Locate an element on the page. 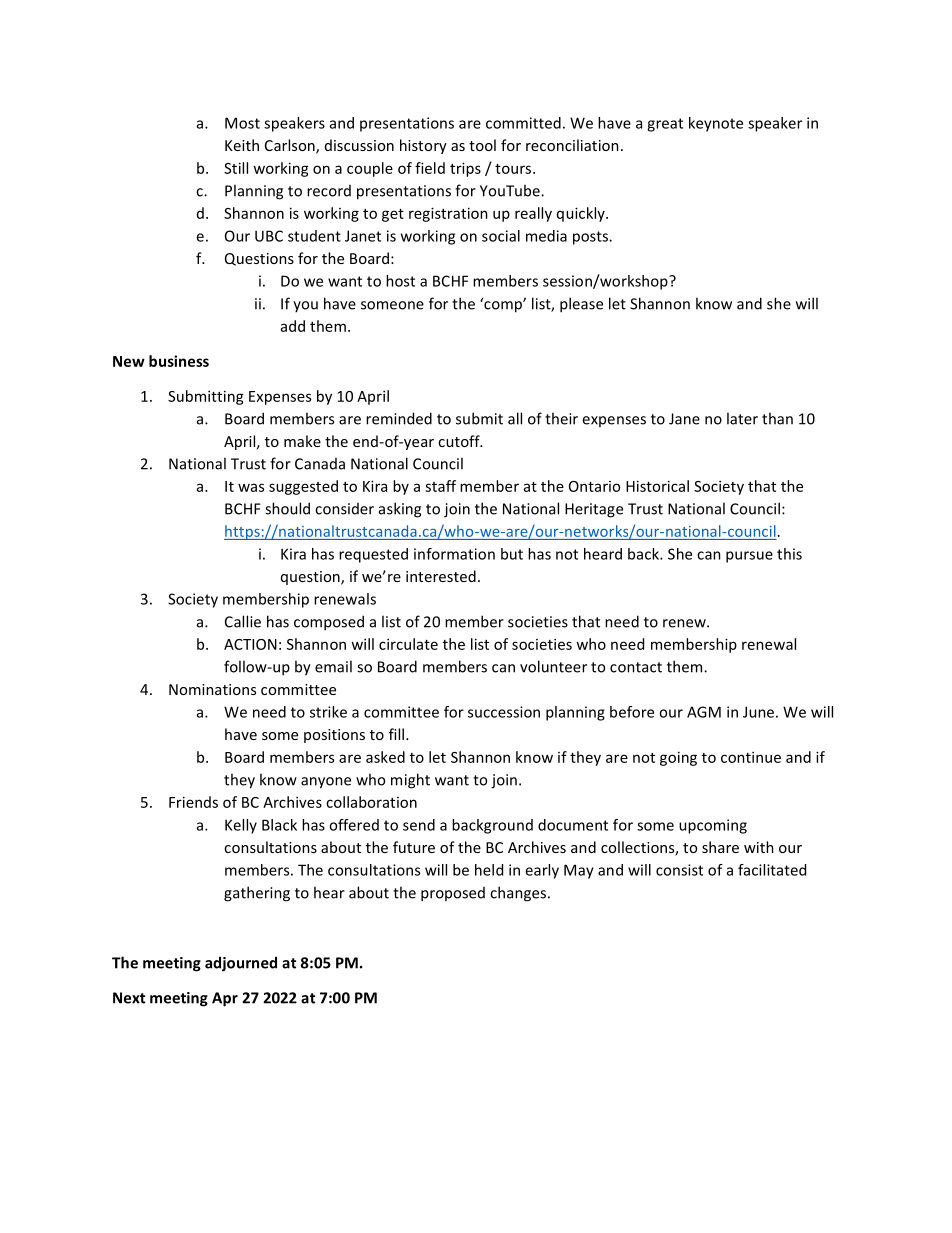 This image has height=1233, width=952. AGM is located at coordinates (704, 712).
